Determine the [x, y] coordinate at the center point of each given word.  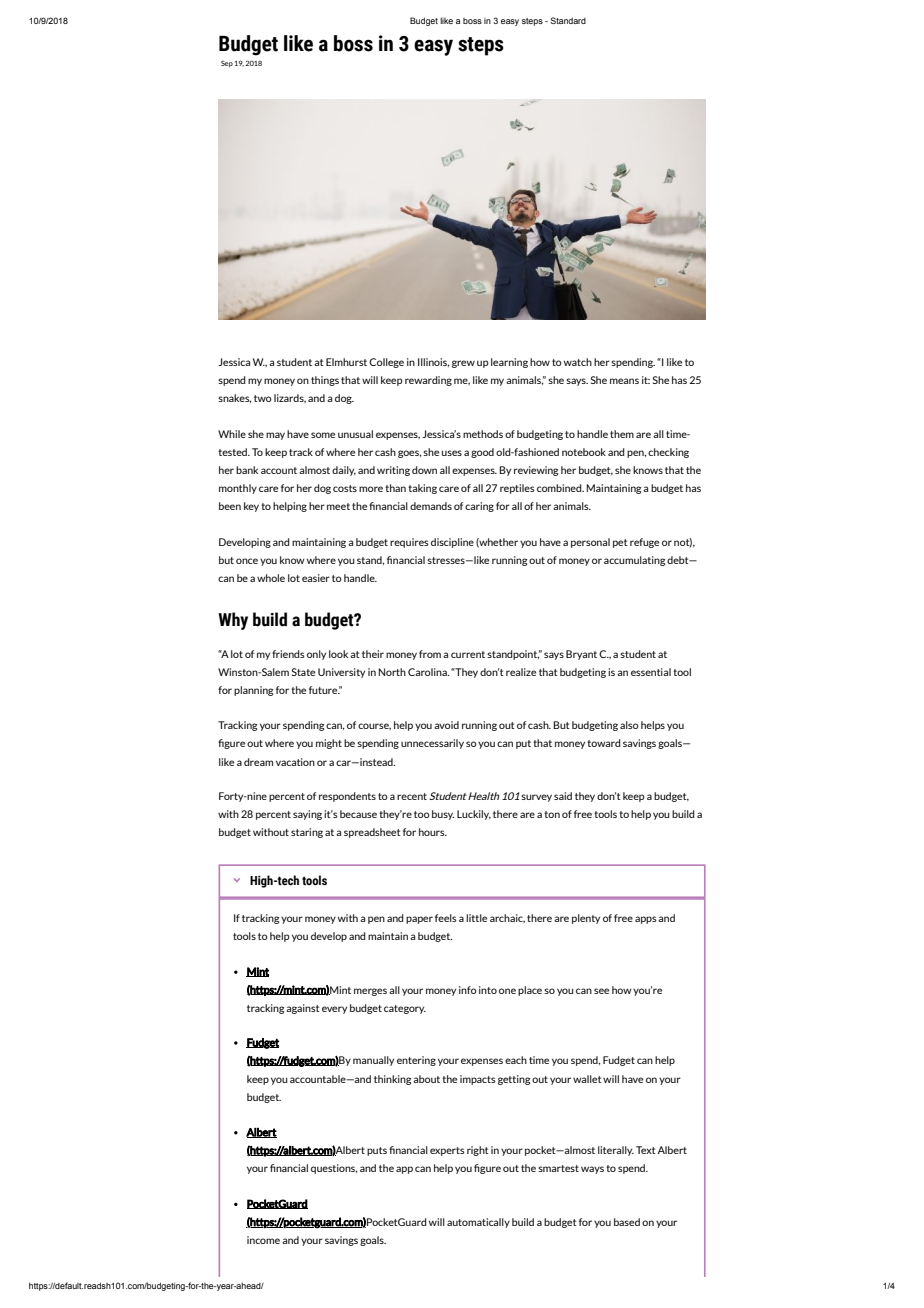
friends [288, 654]
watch [578, 362]
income [263, 1240]
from [430, 654]
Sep [227, 64]
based [627, 1222]
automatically [478, 1223]
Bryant [581, 655]
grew [463, 364]
